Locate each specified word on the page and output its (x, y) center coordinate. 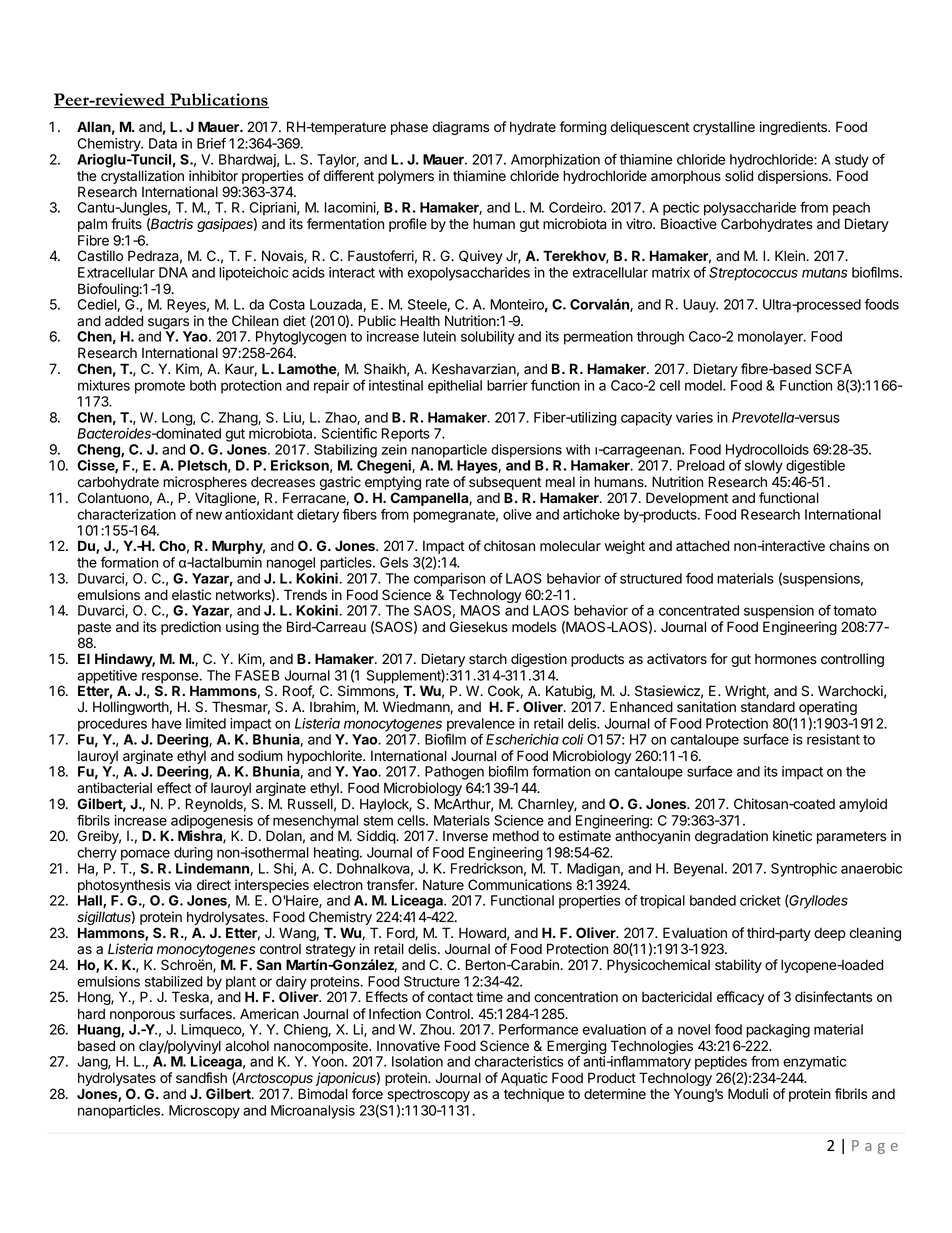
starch (488, 659)
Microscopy (204, 1112)
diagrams (461, 128)
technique (534, 1095)
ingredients (794, 128)
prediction (191, 628)
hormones (786, 659)
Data (163, 143)
